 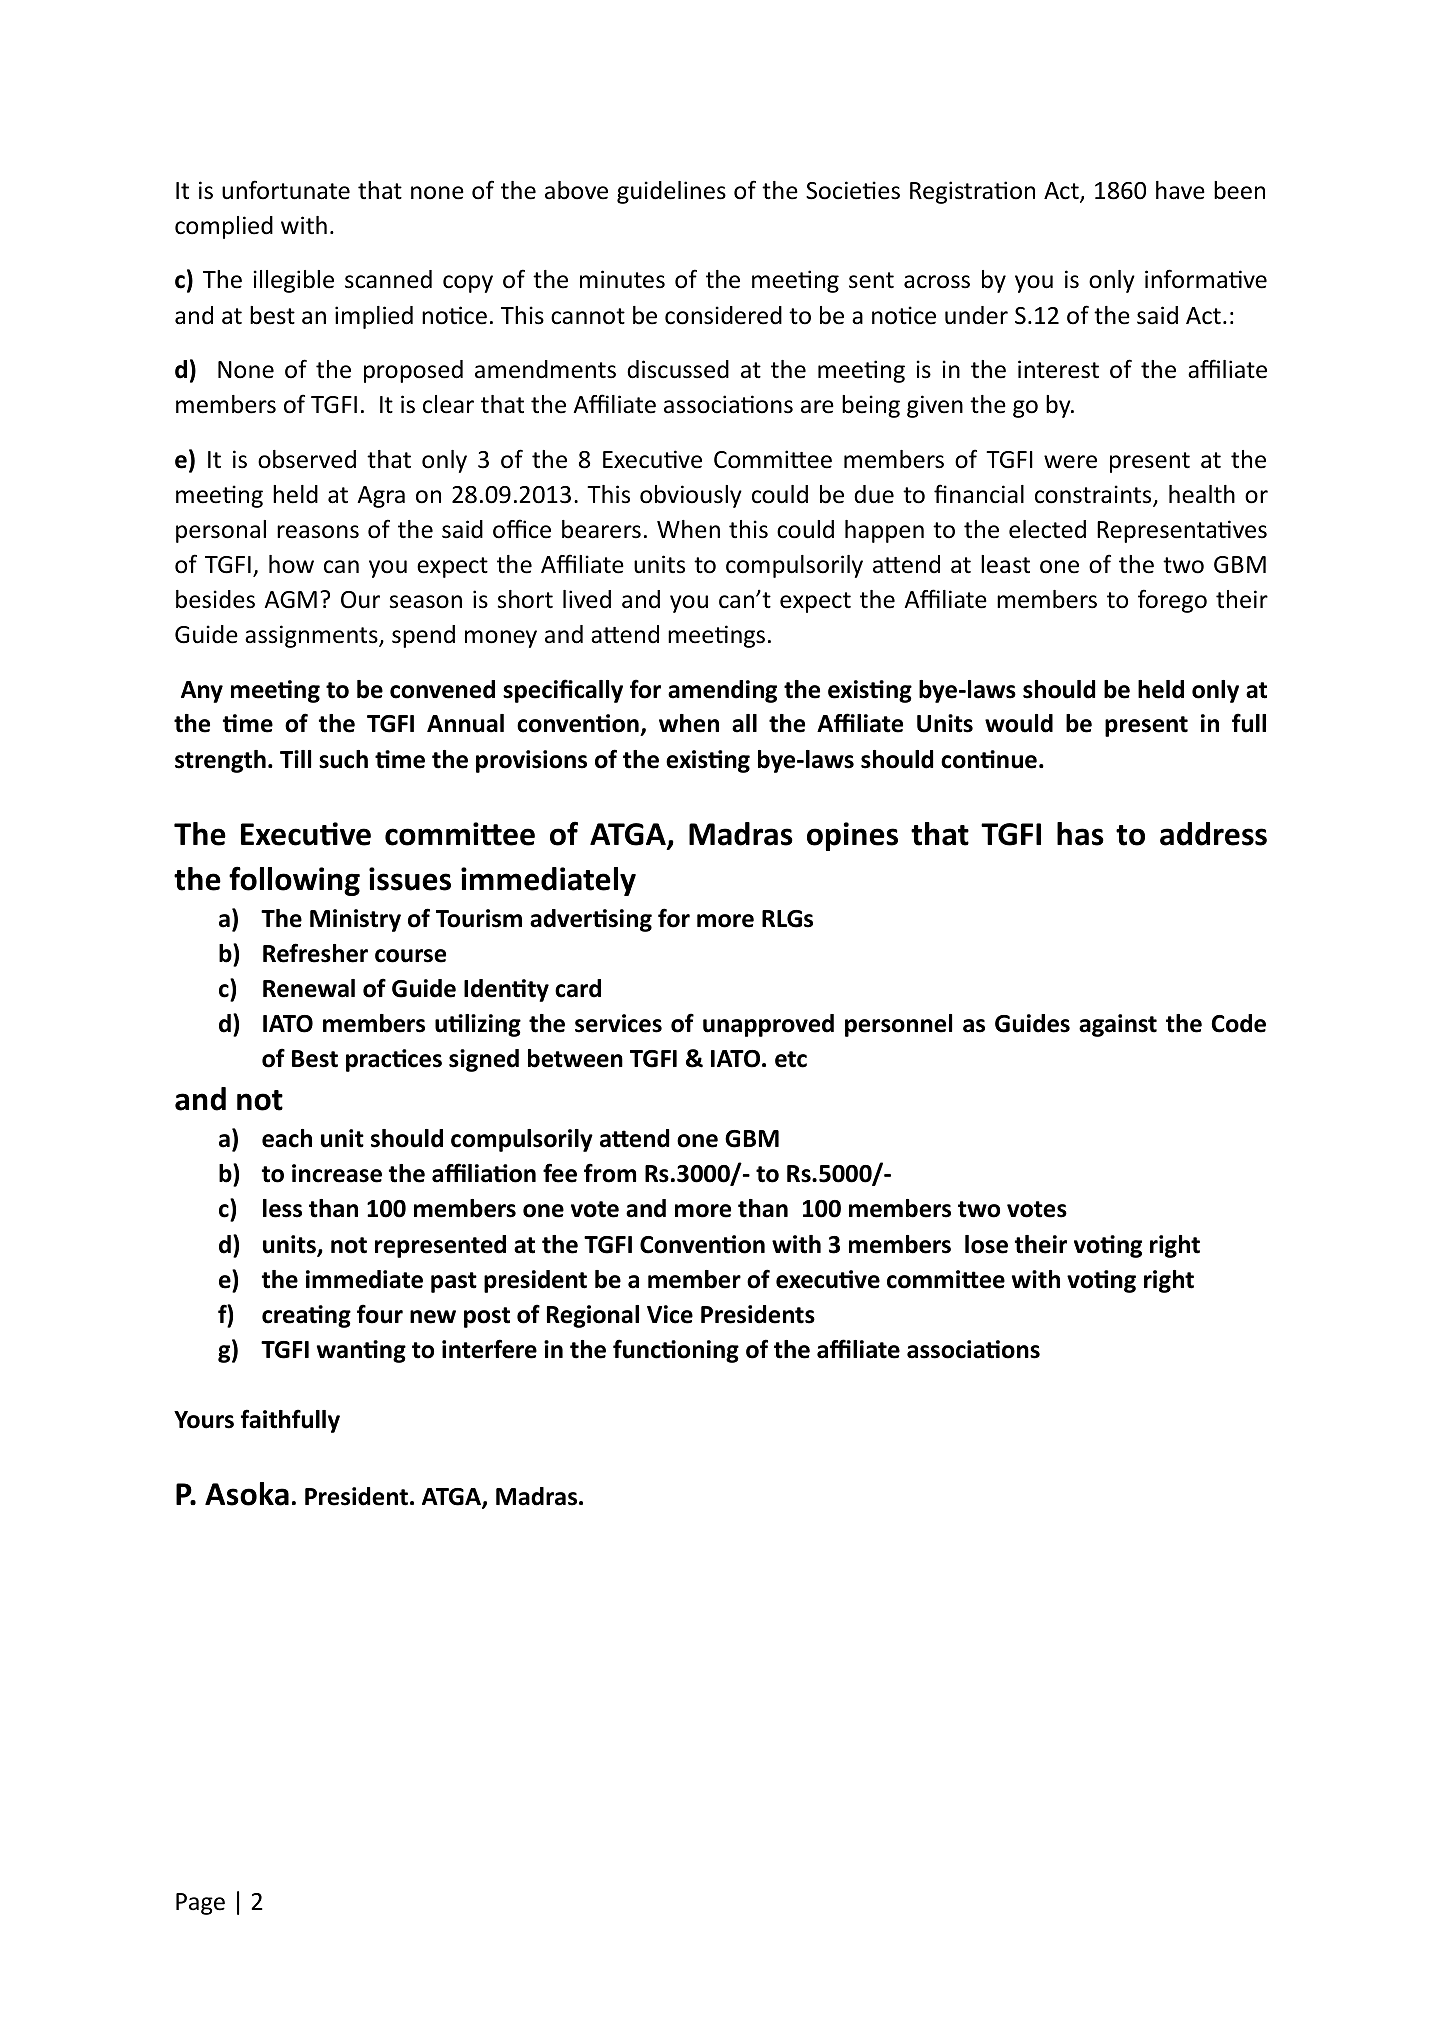 What do you see at coordinates (722, 691) in the screenshot?
I see `amending` at bounding box center [722, 691].
